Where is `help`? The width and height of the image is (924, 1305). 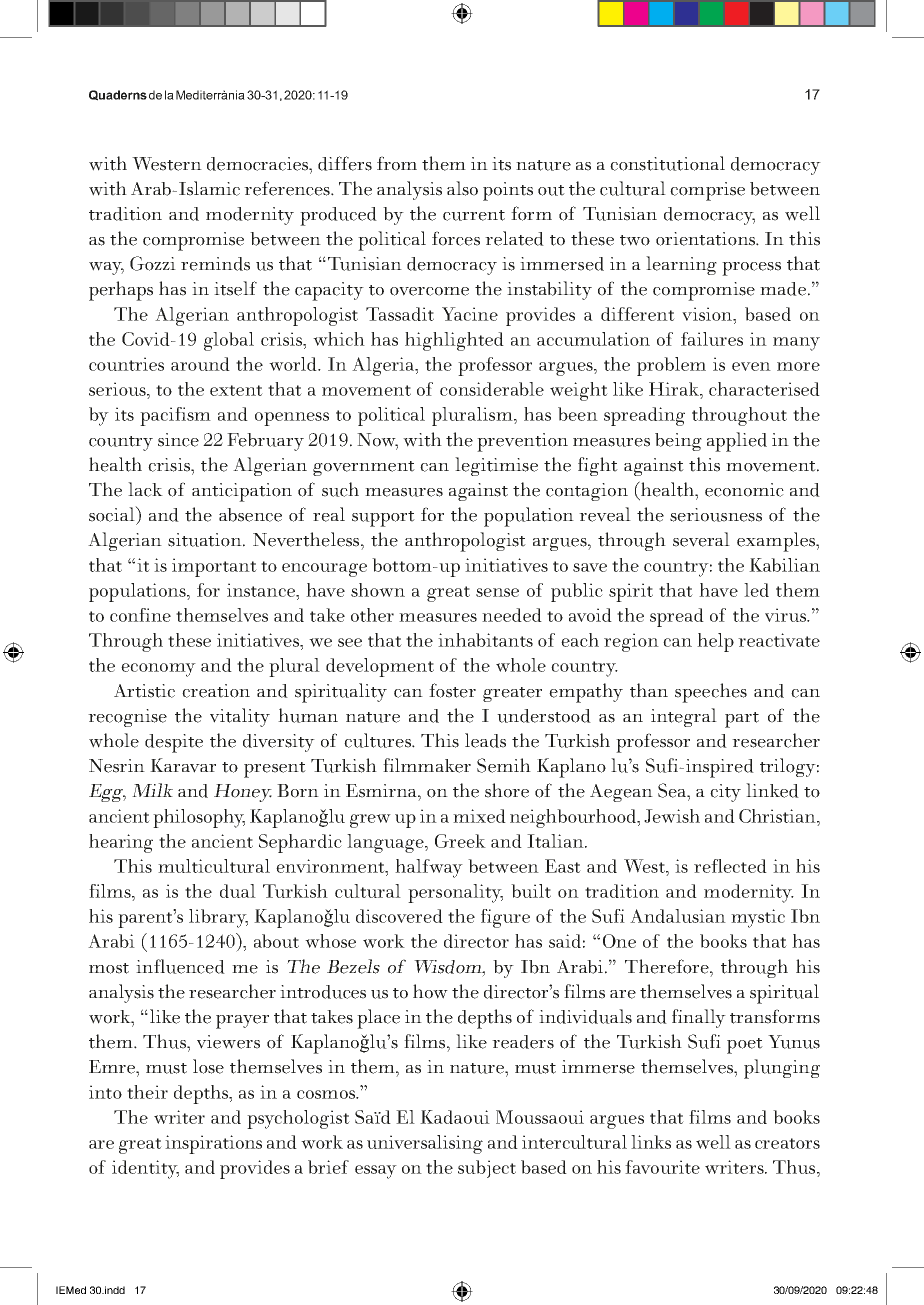 help is located at coordinates (715, 642).
